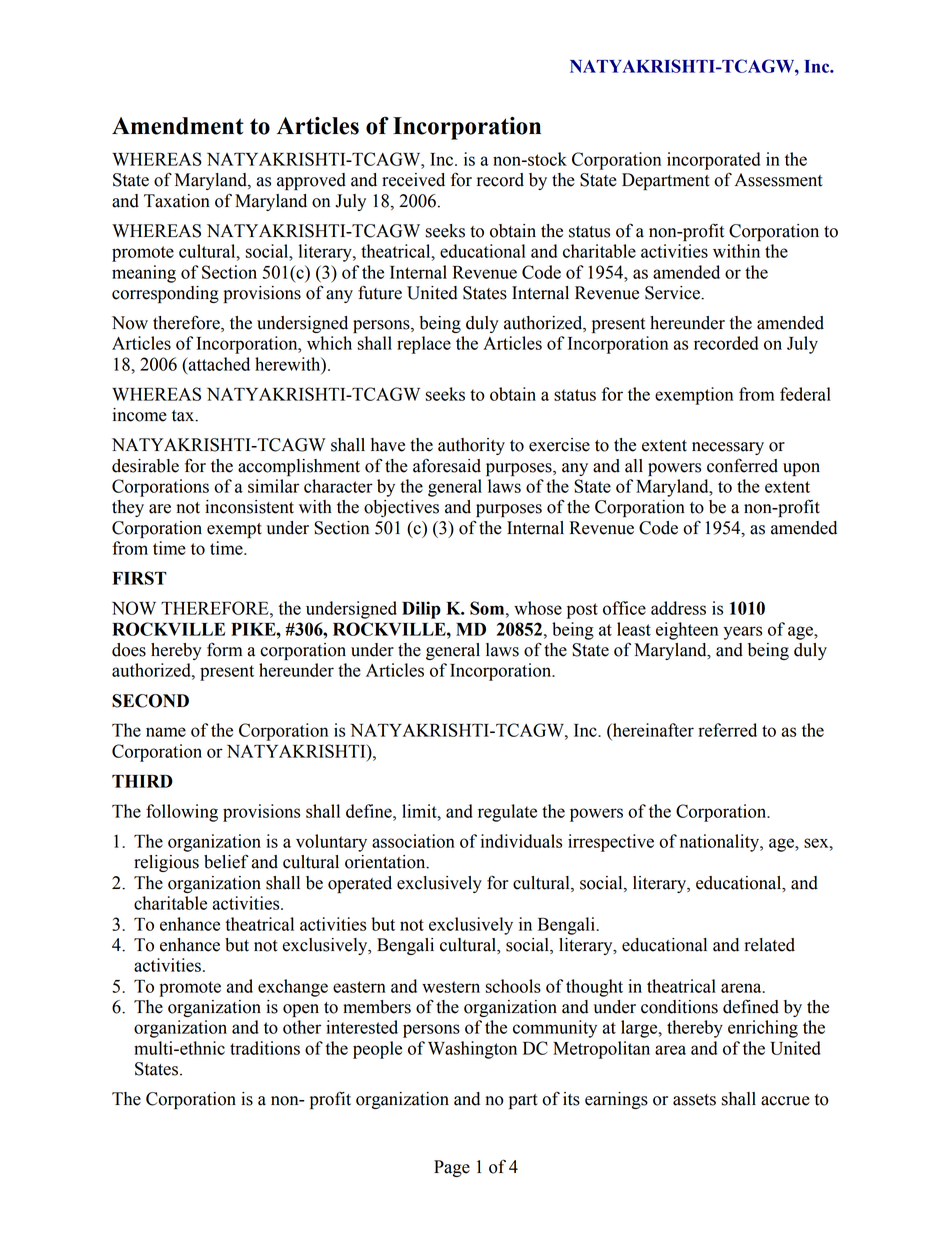  What do you see at coordinates (249, 507) in the page?
I see `inconsistent` at bounding box center [249, 507].
